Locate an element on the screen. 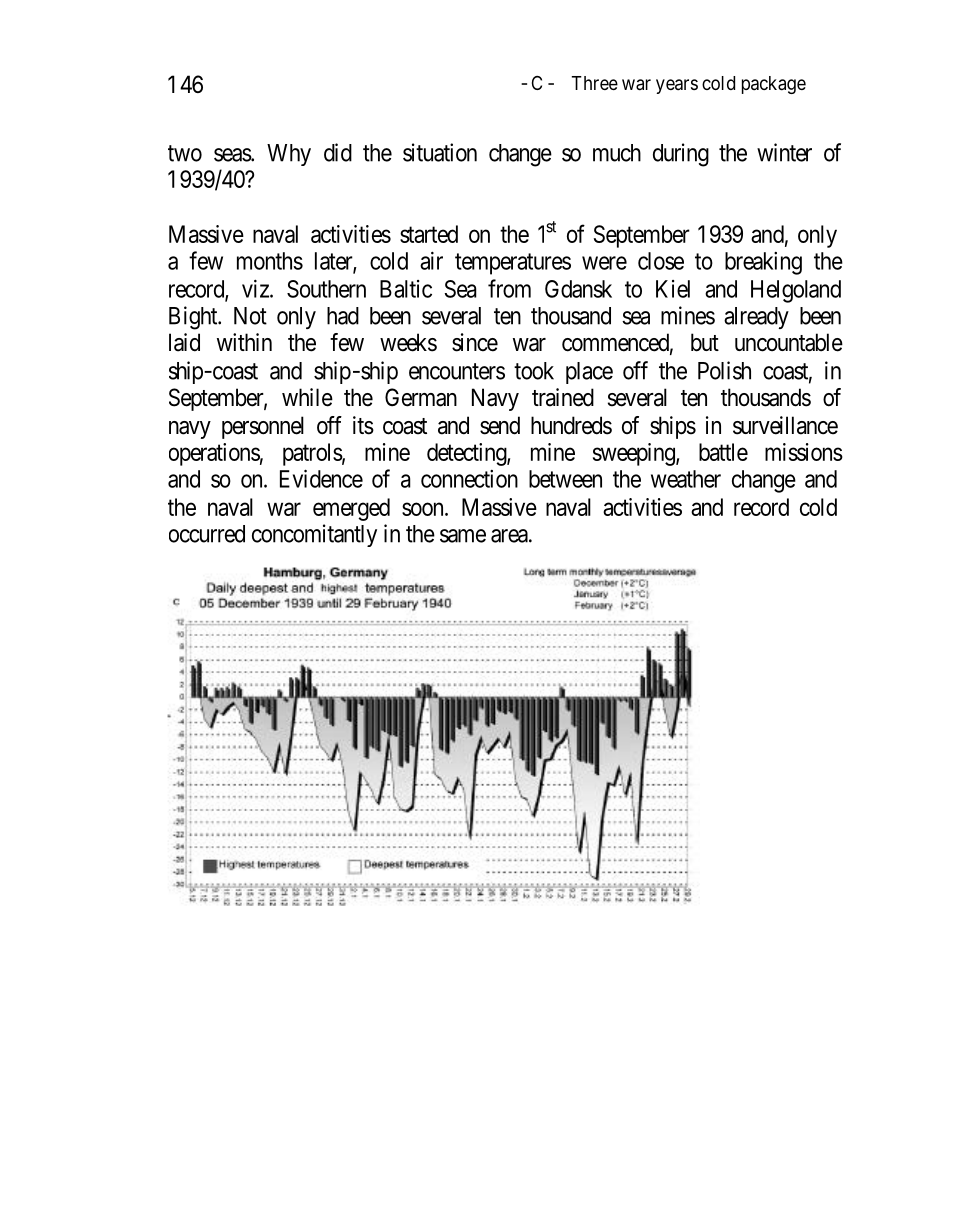  surveillance is located at coordinates (785, 425).
